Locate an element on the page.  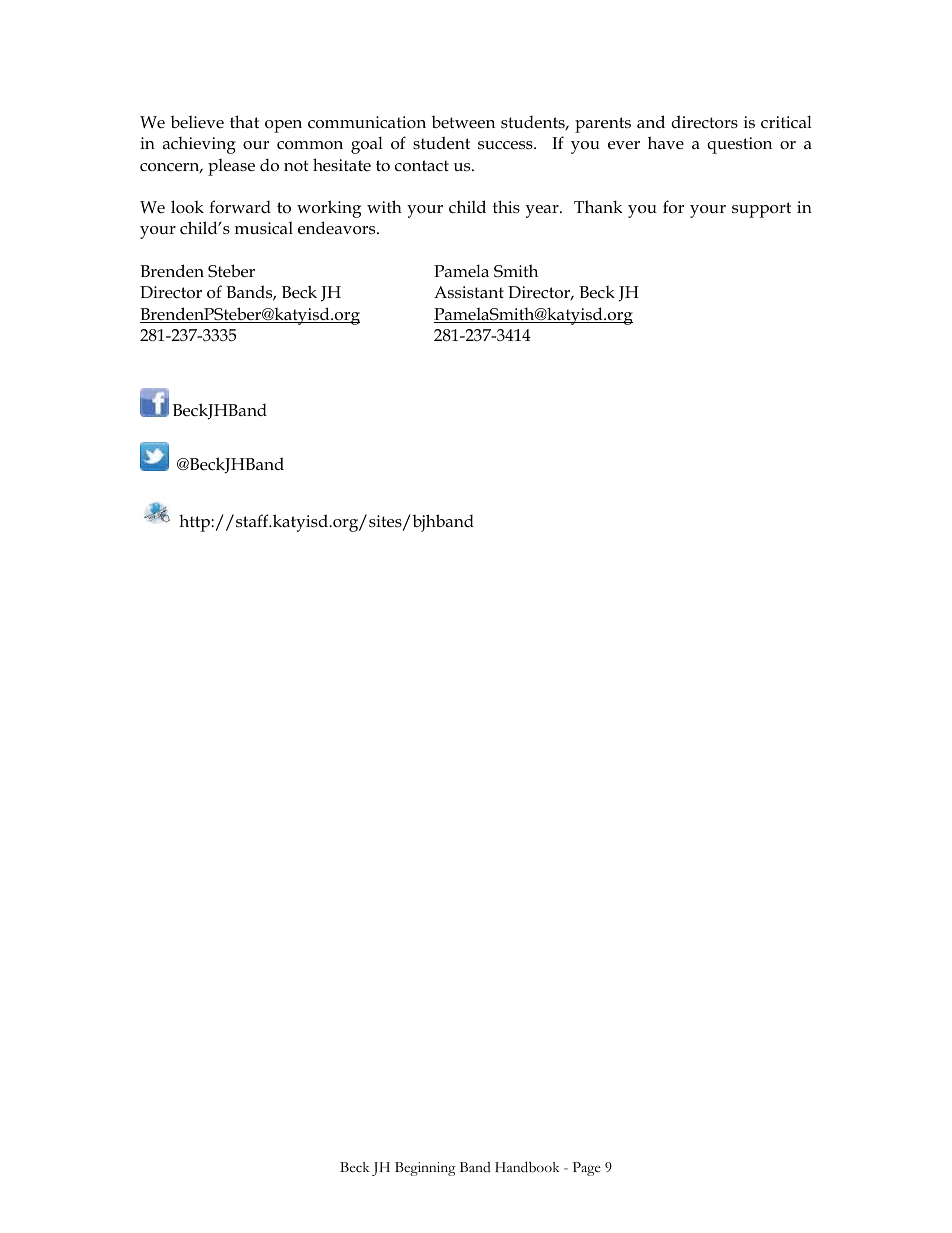
question is located at coordinates (739, 145).
